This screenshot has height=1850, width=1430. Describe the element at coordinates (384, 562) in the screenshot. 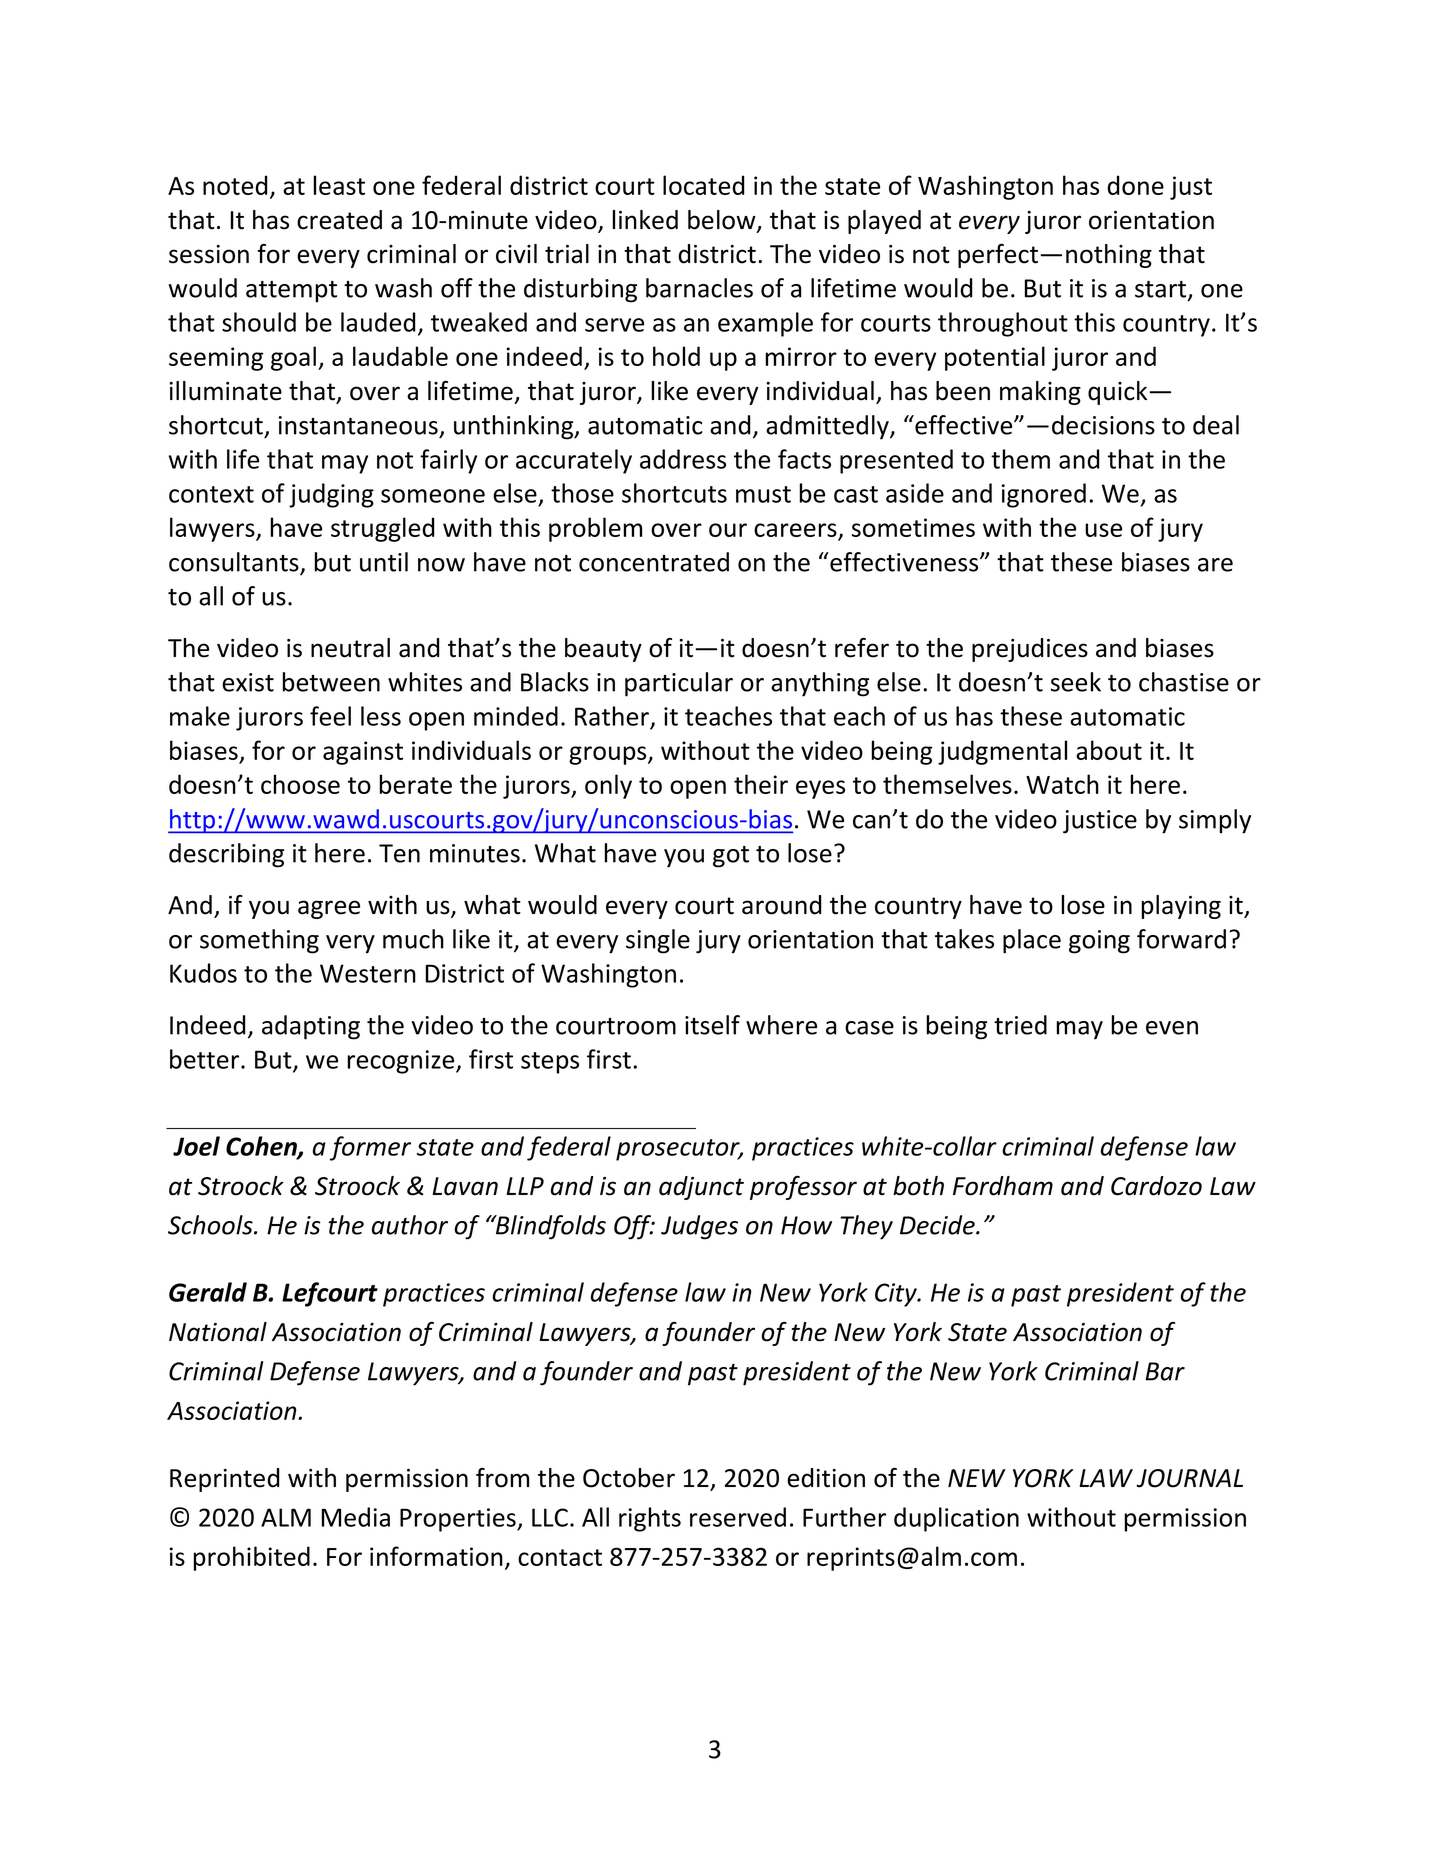

I see `until` at that location.
